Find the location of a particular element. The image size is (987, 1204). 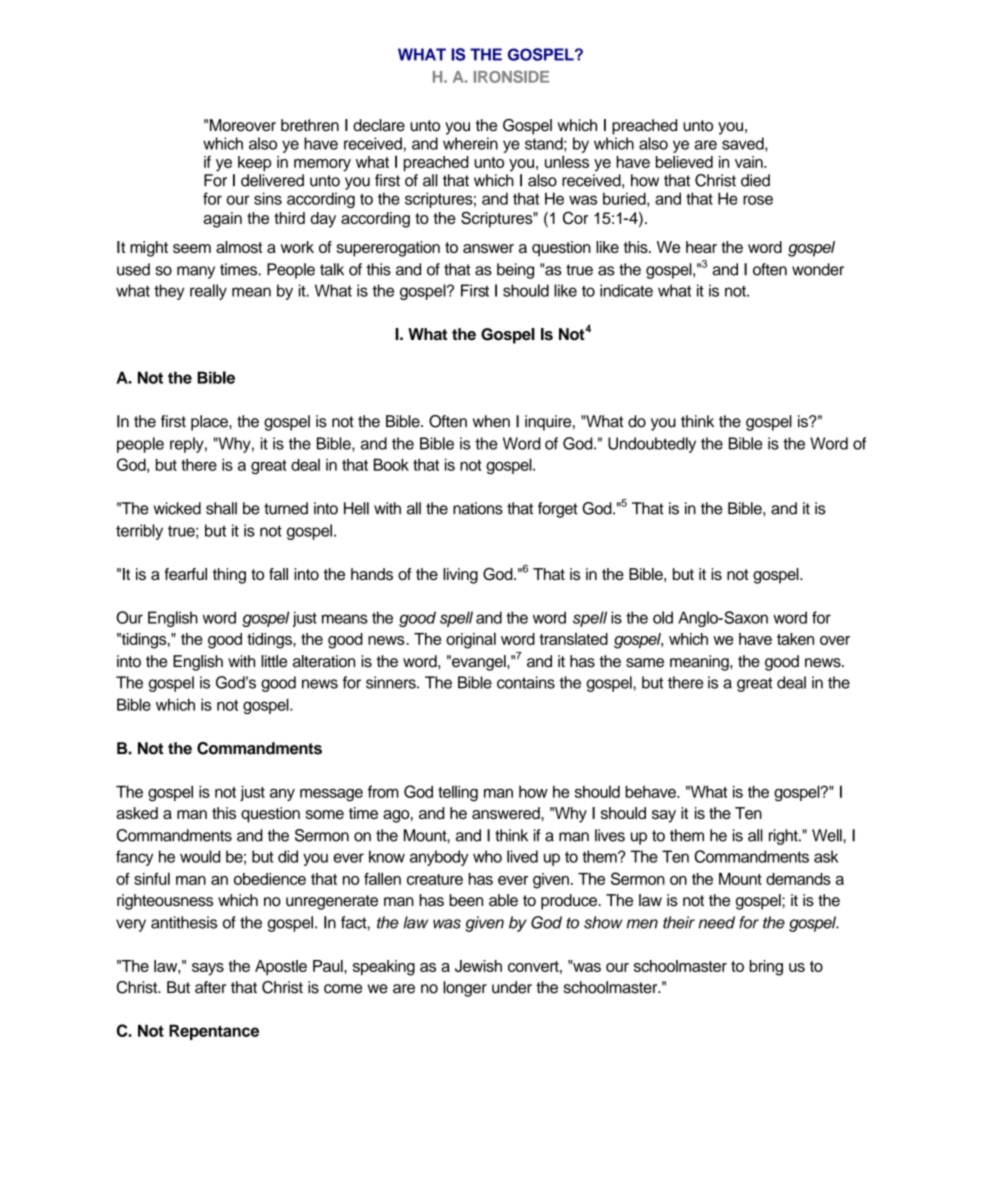

saved is located at coordinates (744, 144).
